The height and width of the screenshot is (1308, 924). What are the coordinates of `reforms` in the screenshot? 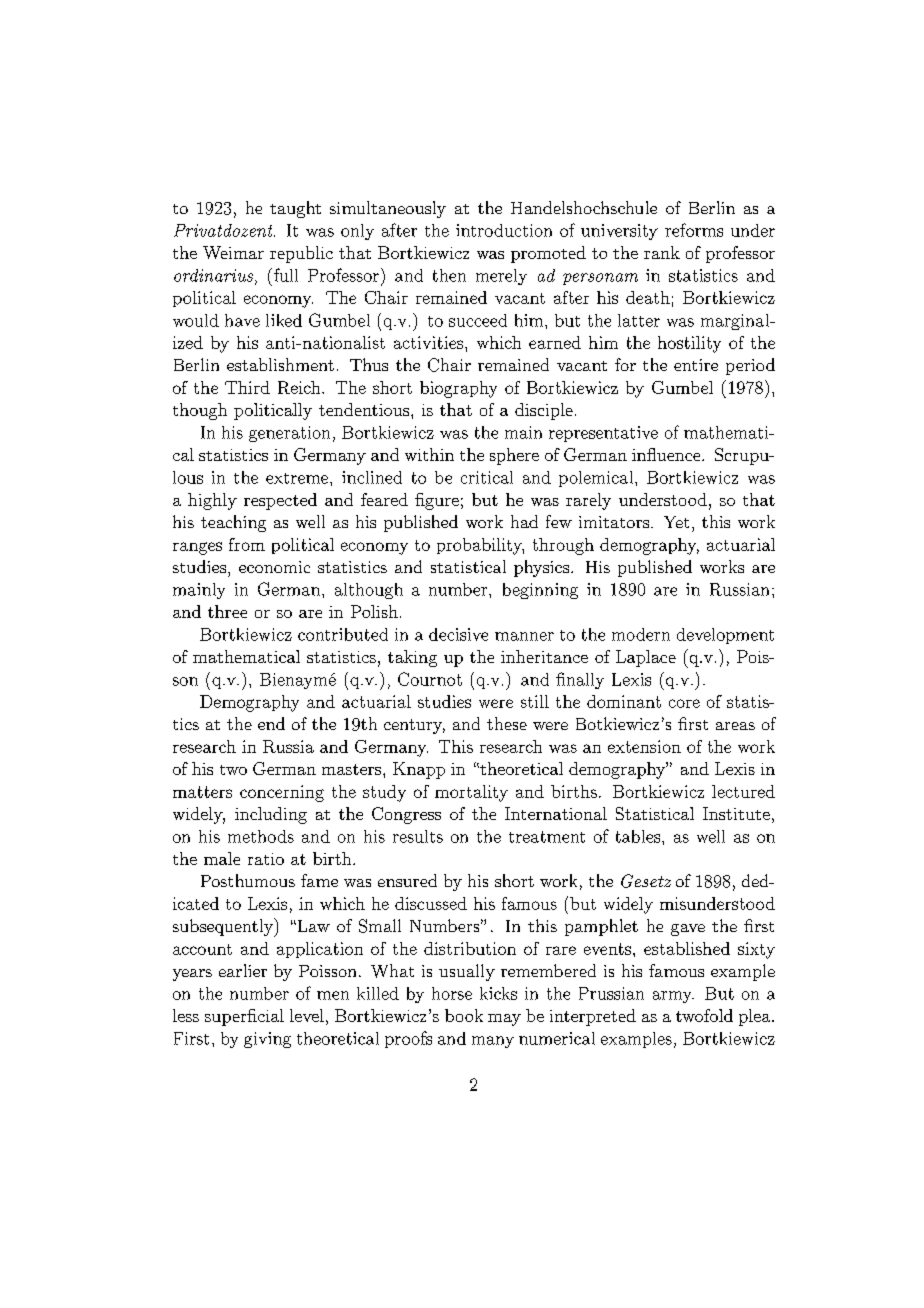 It's located at (694, 230).
